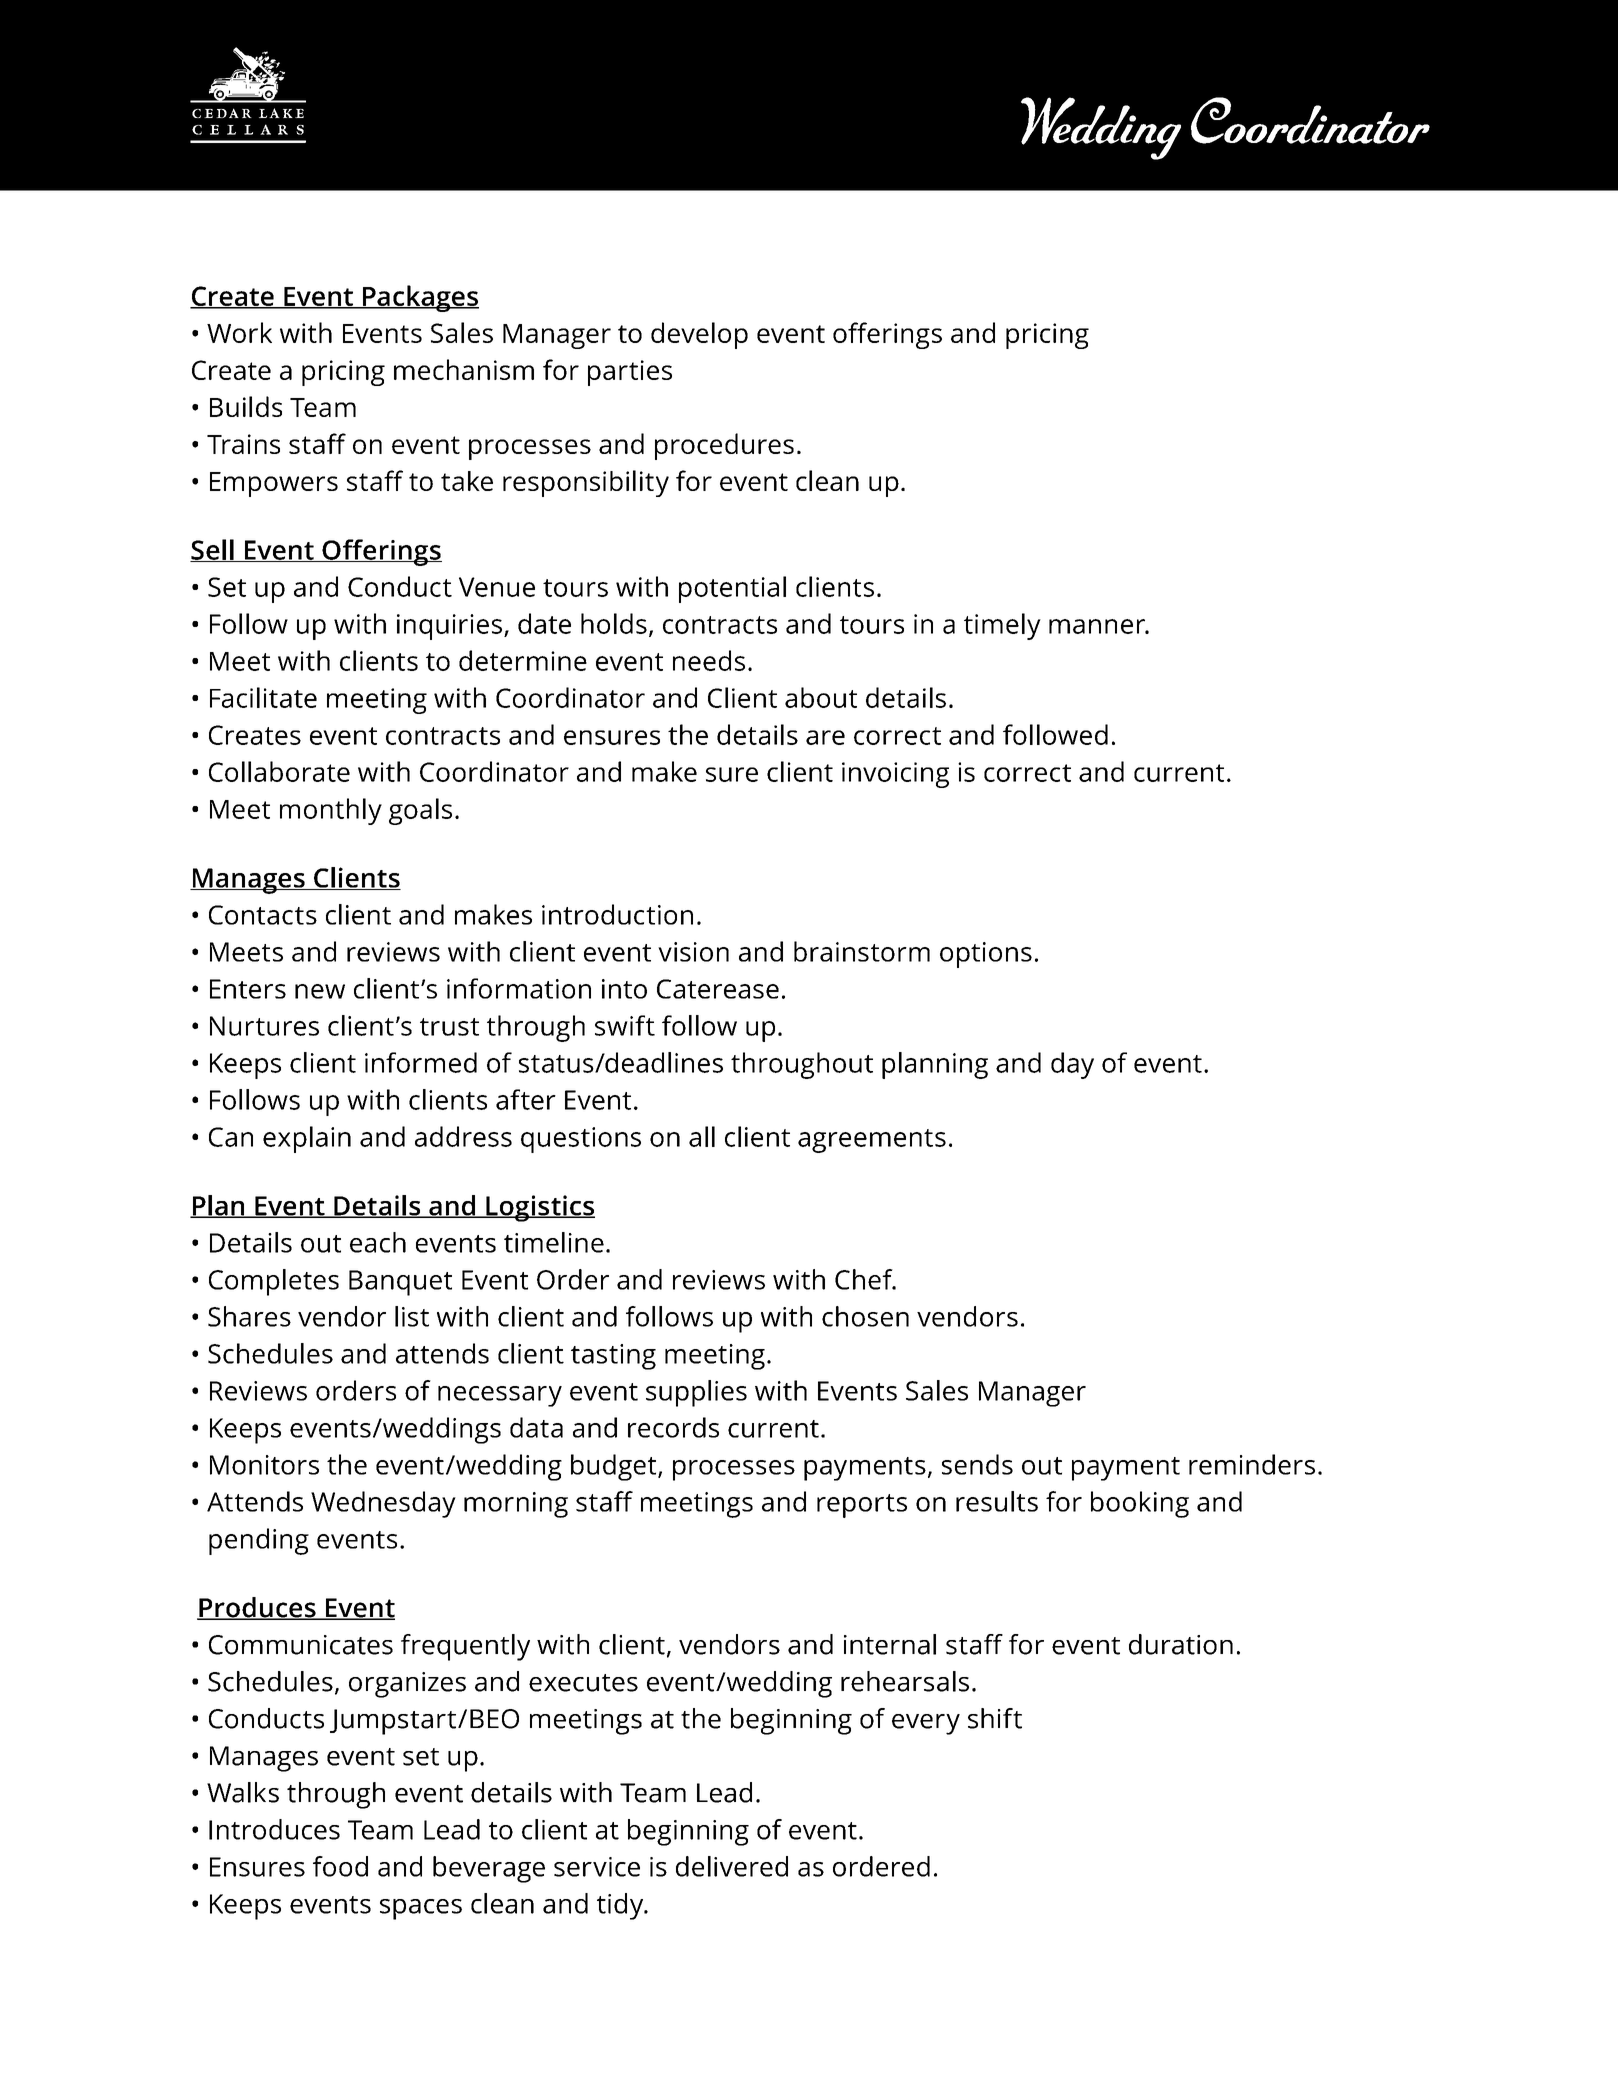  What do you see at coordinates (1002, 626) in the page?
I see `timely` at bounding box center [1002, 626].
